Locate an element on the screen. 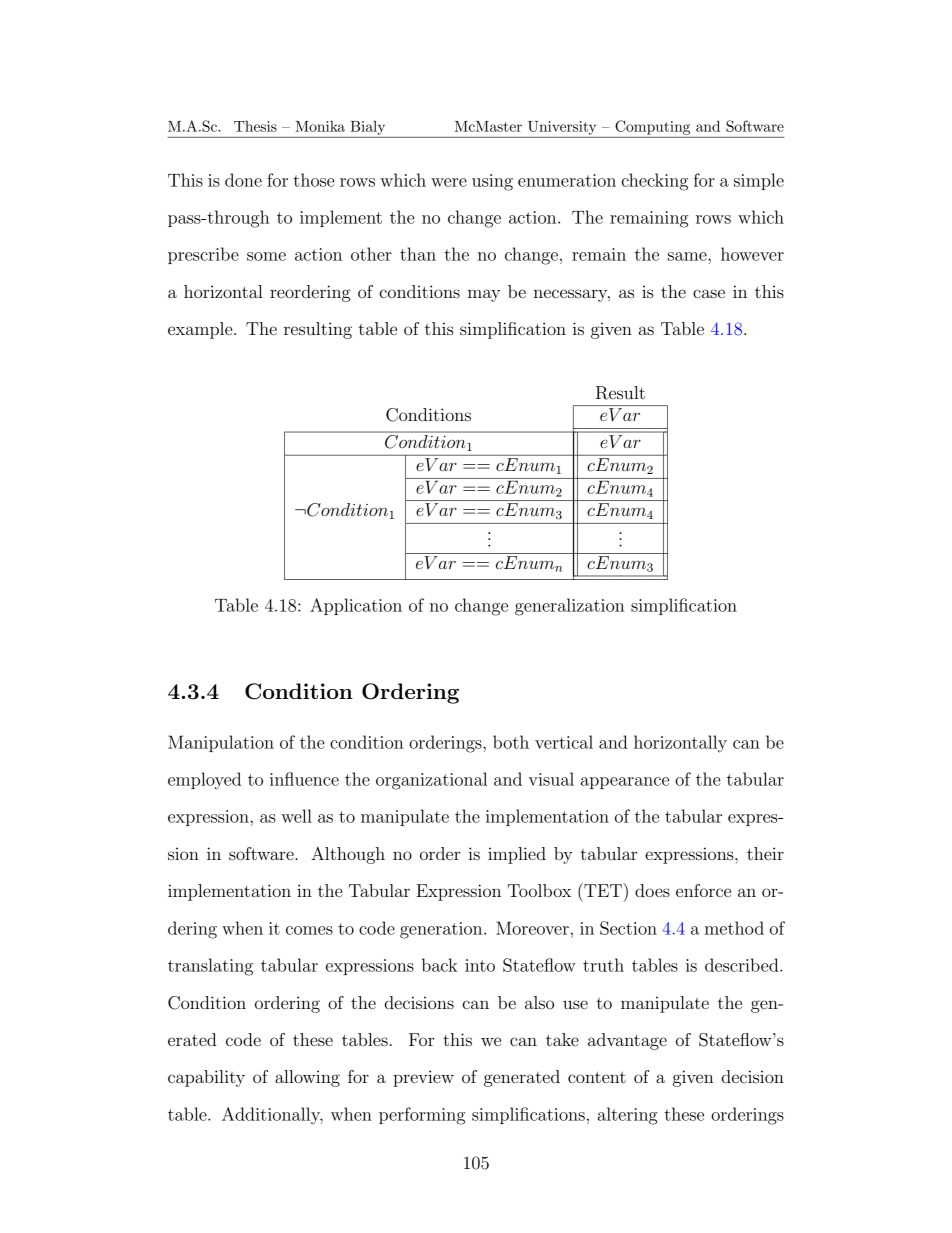 The image size is (952, 1233). Application is located at coordinates (356, 606).
